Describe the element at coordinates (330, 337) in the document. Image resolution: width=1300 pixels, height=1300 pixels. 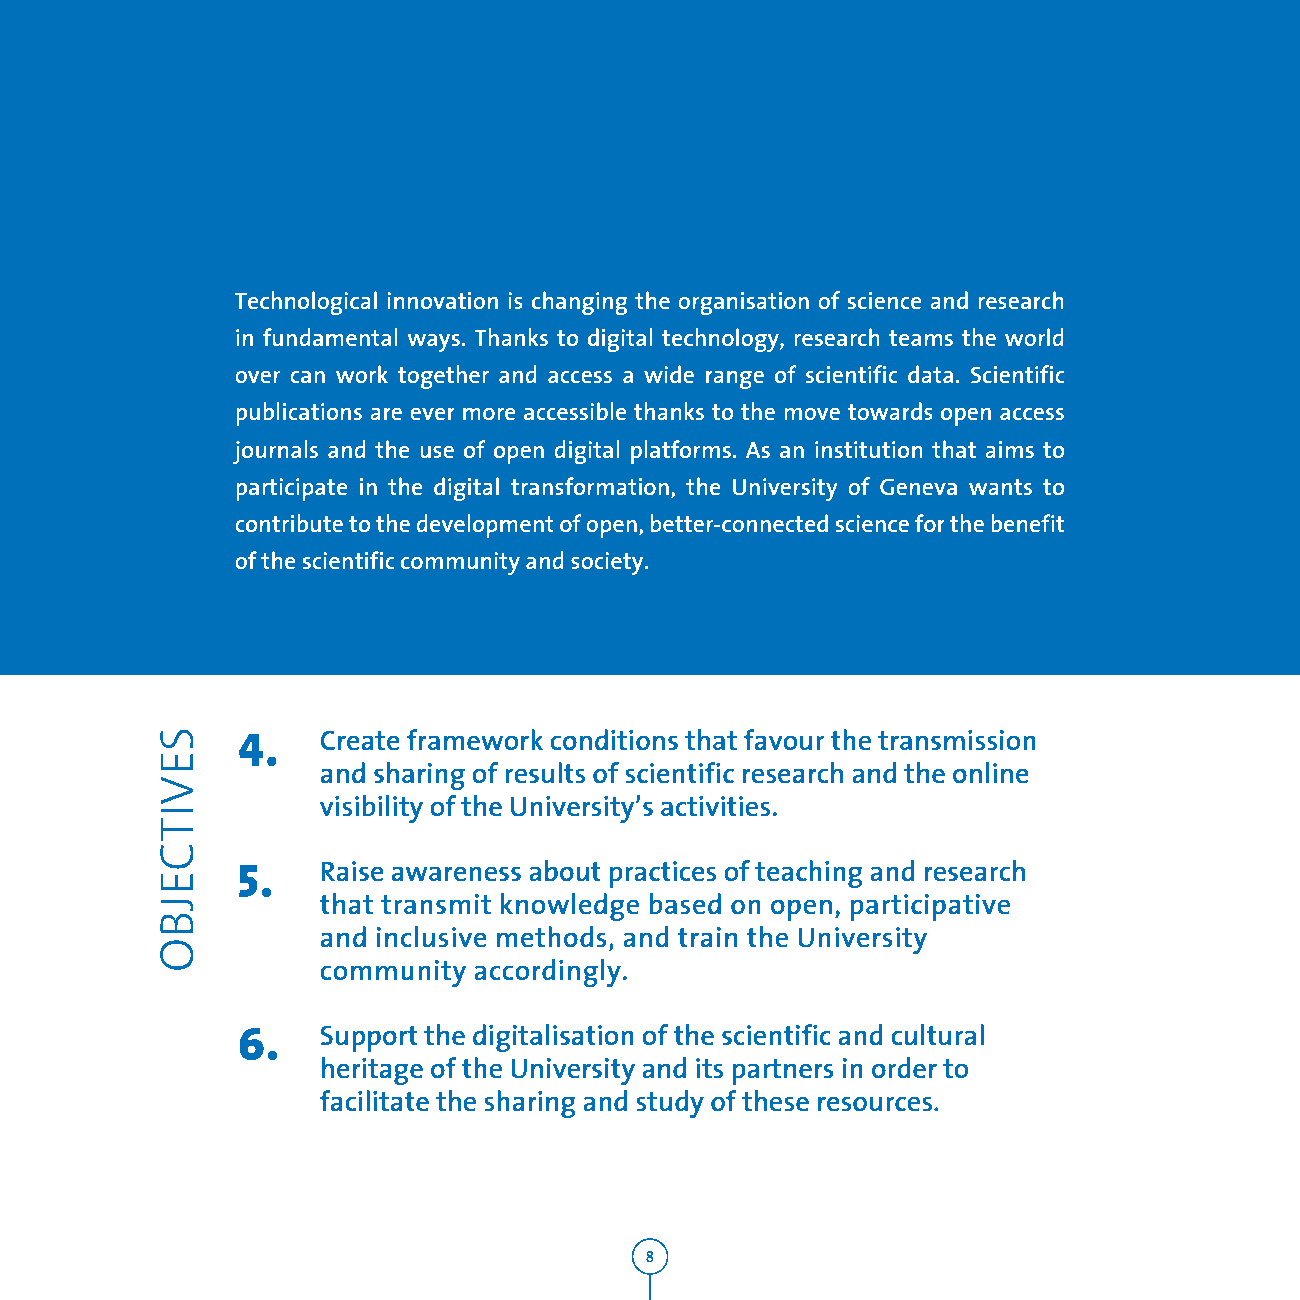
I see `fundamental` at that location.
